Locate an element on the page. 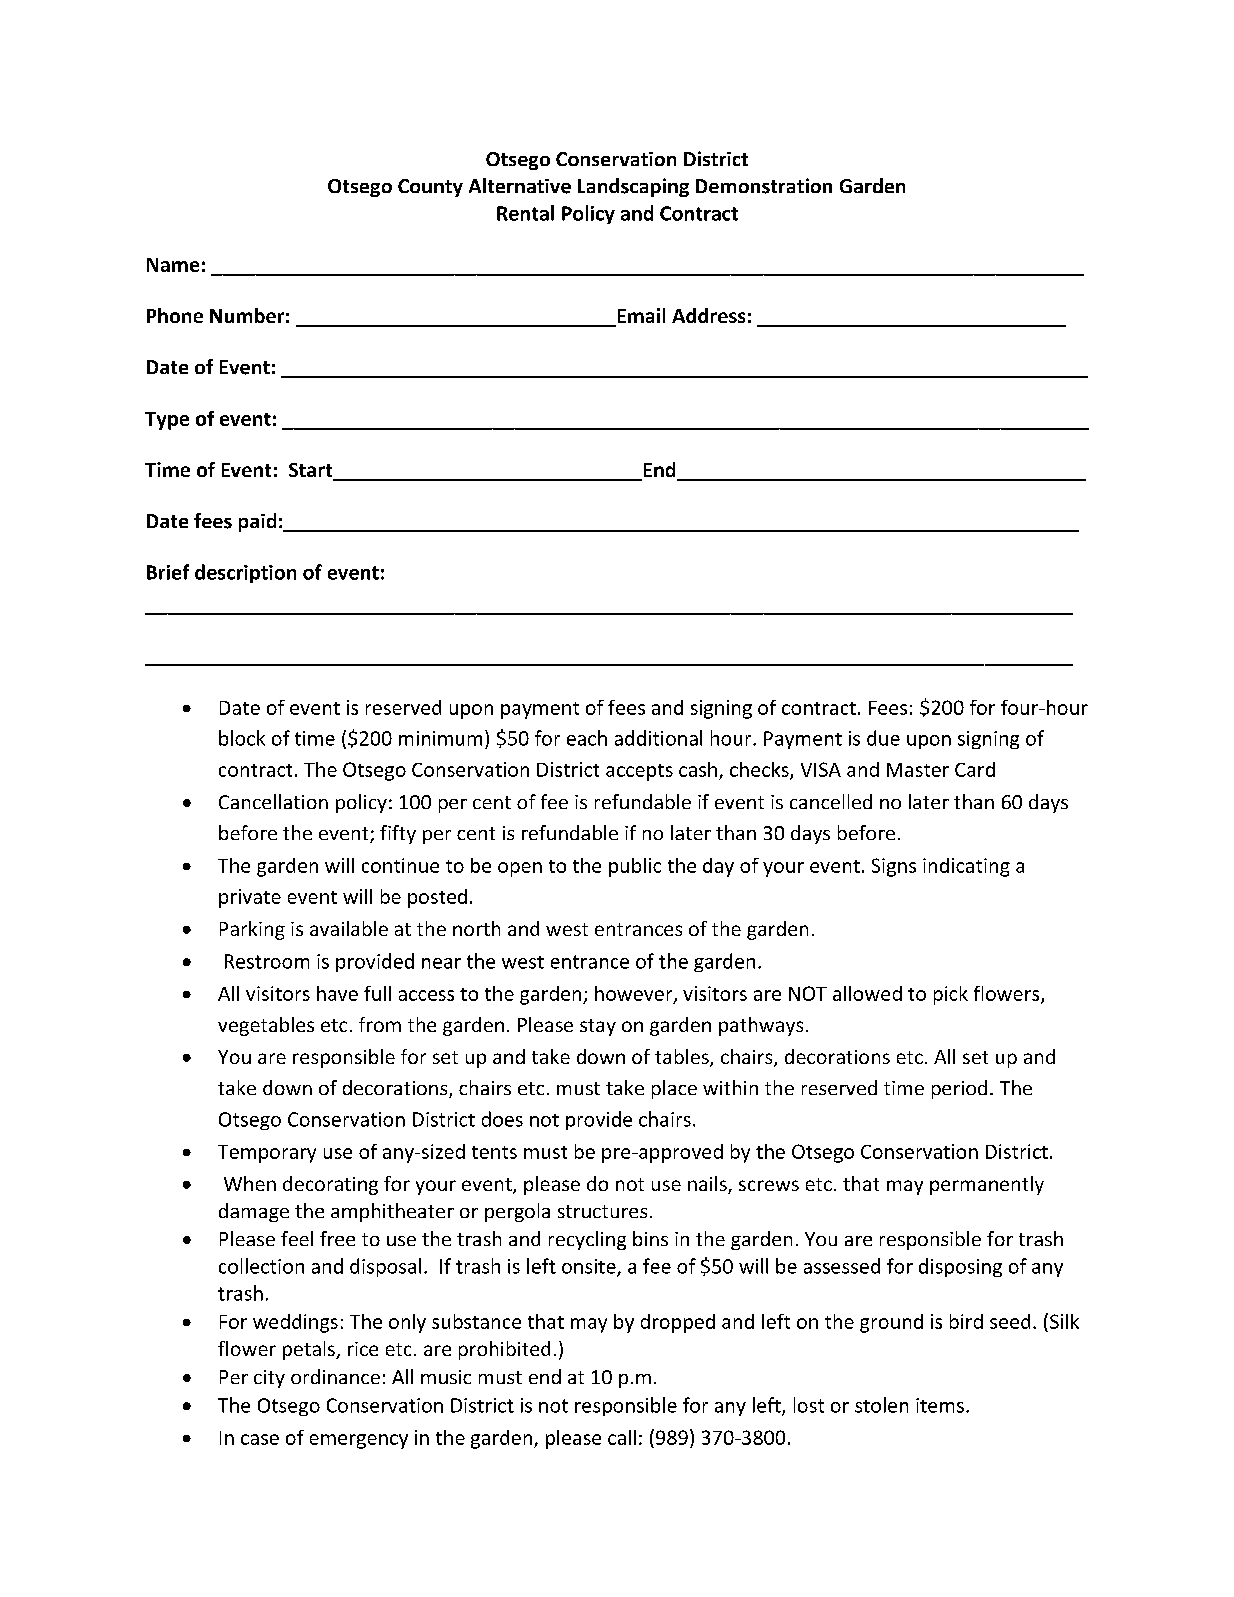 The image size is (1234, 1597). city is located at coordinates (269, 1379).
